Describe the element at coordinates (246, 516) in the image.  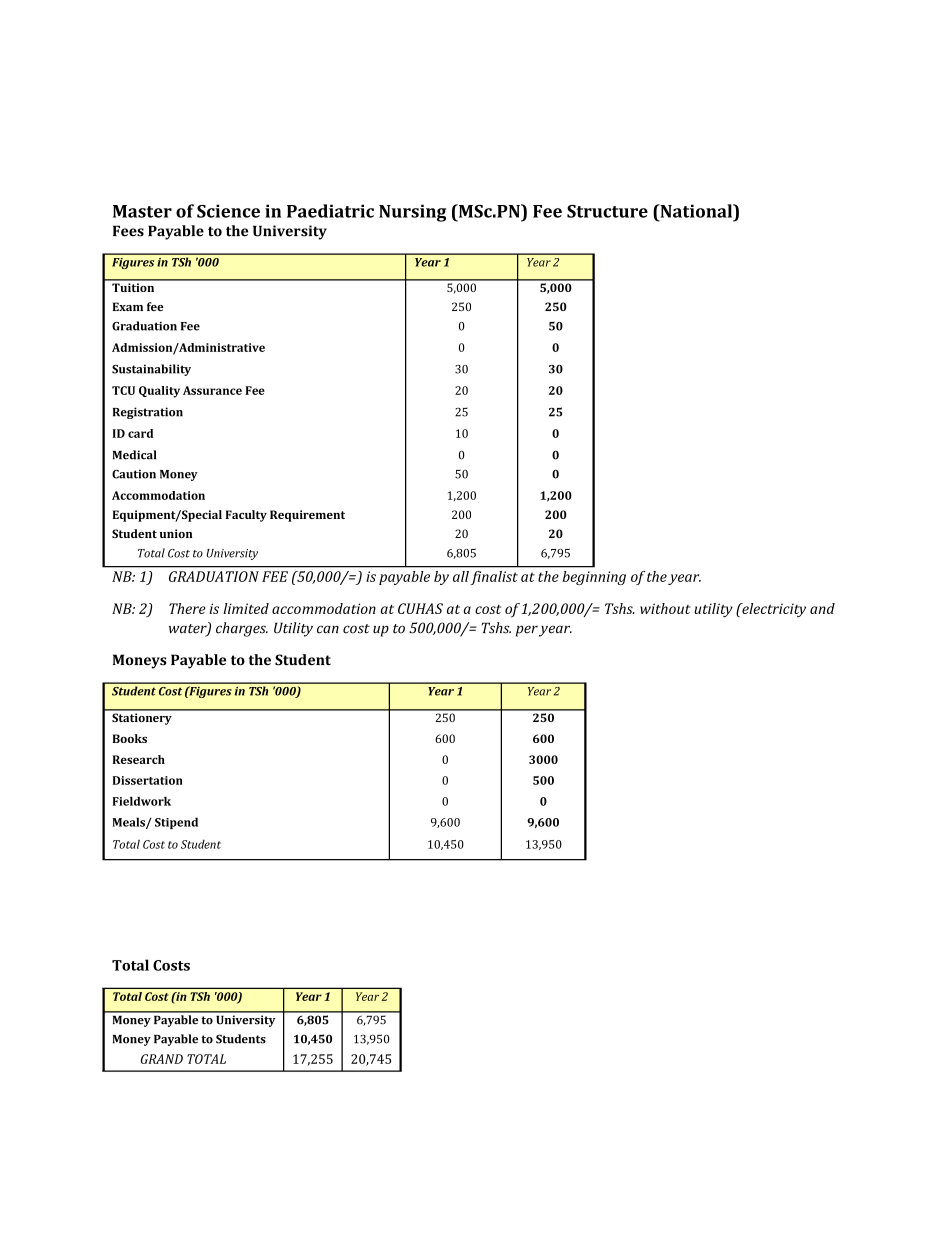
I see `Faculty` at that location.
